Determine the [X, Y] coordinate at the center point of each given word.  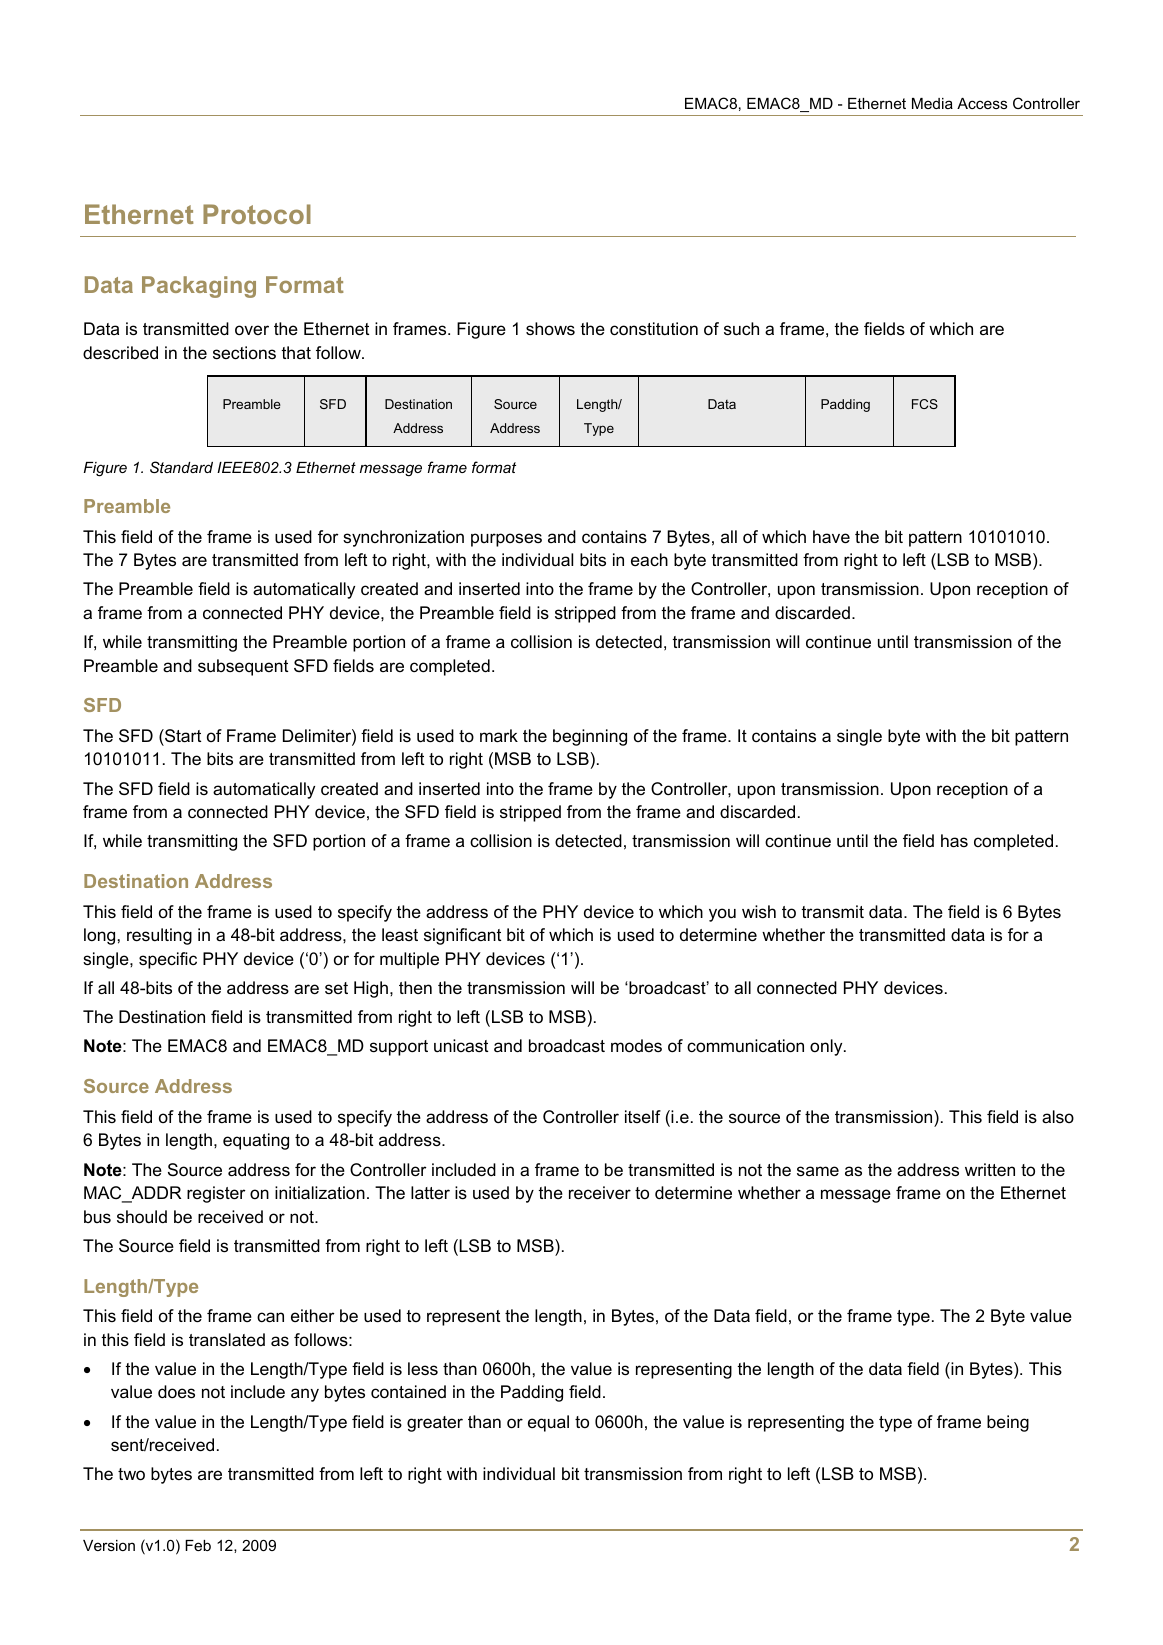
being [1008, 1423]
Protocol [257, 214]
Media [932, 103]
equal [548, 1423]
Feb [198, 1545]
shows [550, 328]
